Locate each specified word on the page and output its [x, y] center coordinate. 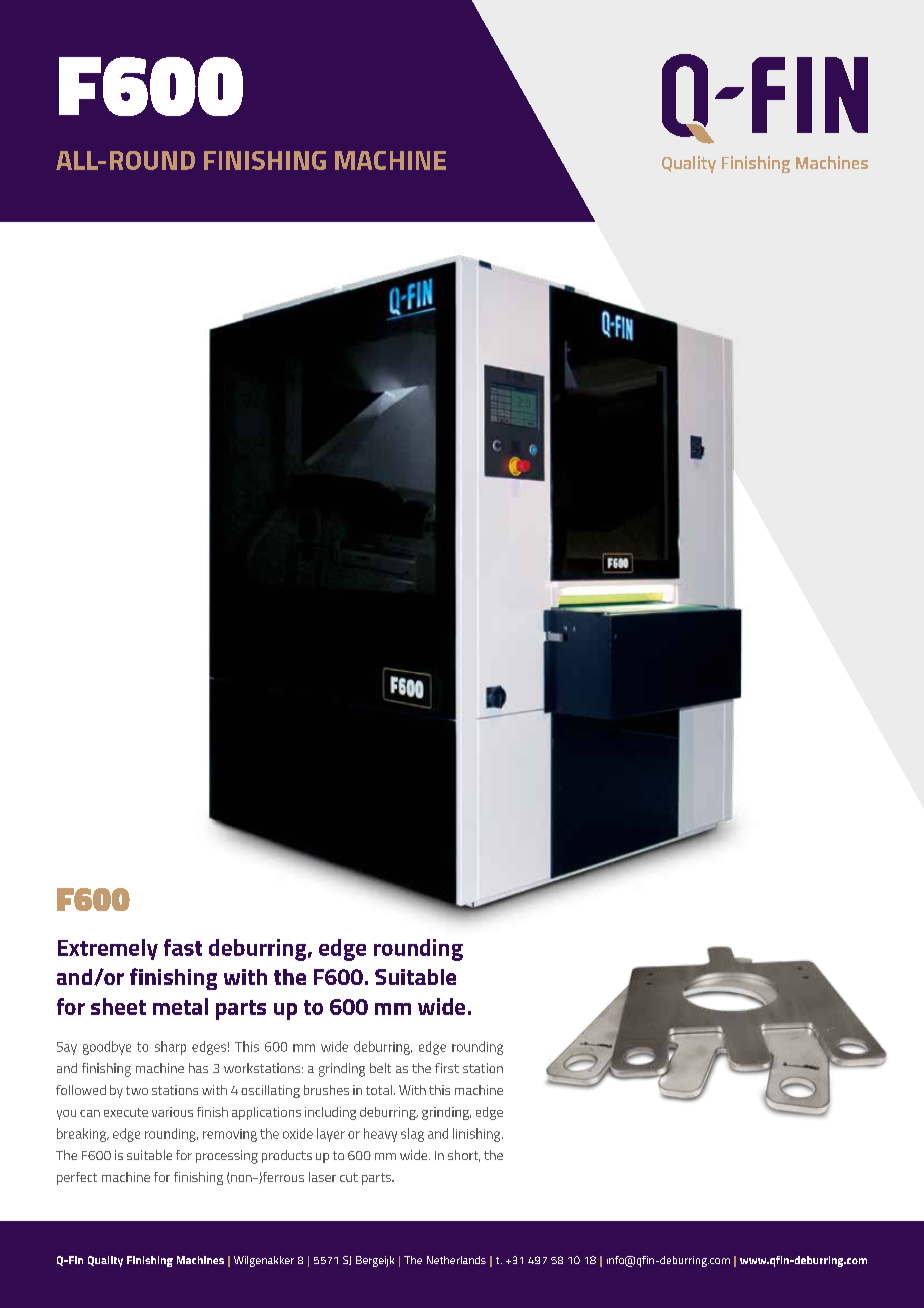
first [447, 1068]
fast [183, 947]
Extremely [108, 949]
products [287, 1156]
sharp [170, 1048]
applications [266, 1113]
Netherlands [456, 1260]
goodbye [107, 1048]
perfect [77, 1178]
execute [126, 1112]
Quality [105, 1261]
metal [180, 1006]
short [464, 1156]
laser [322, 1177]
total [379, 1090]
